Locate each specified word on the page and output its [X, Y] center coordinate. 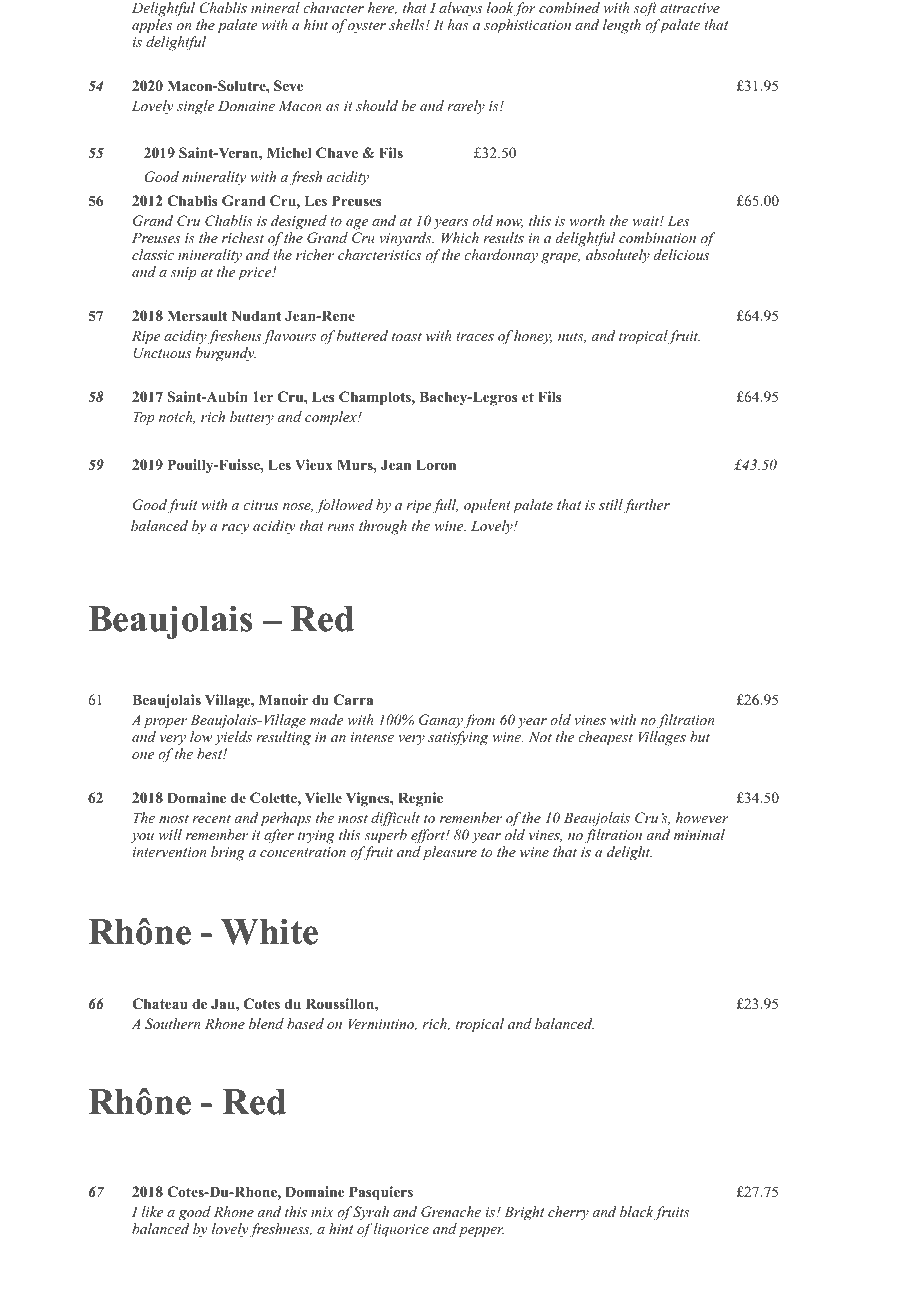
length [622, 26]
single [195, 107]
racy [235, 529]
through [383, 527]
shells [408, 24]
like [152, 1211]
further [646, 506]
